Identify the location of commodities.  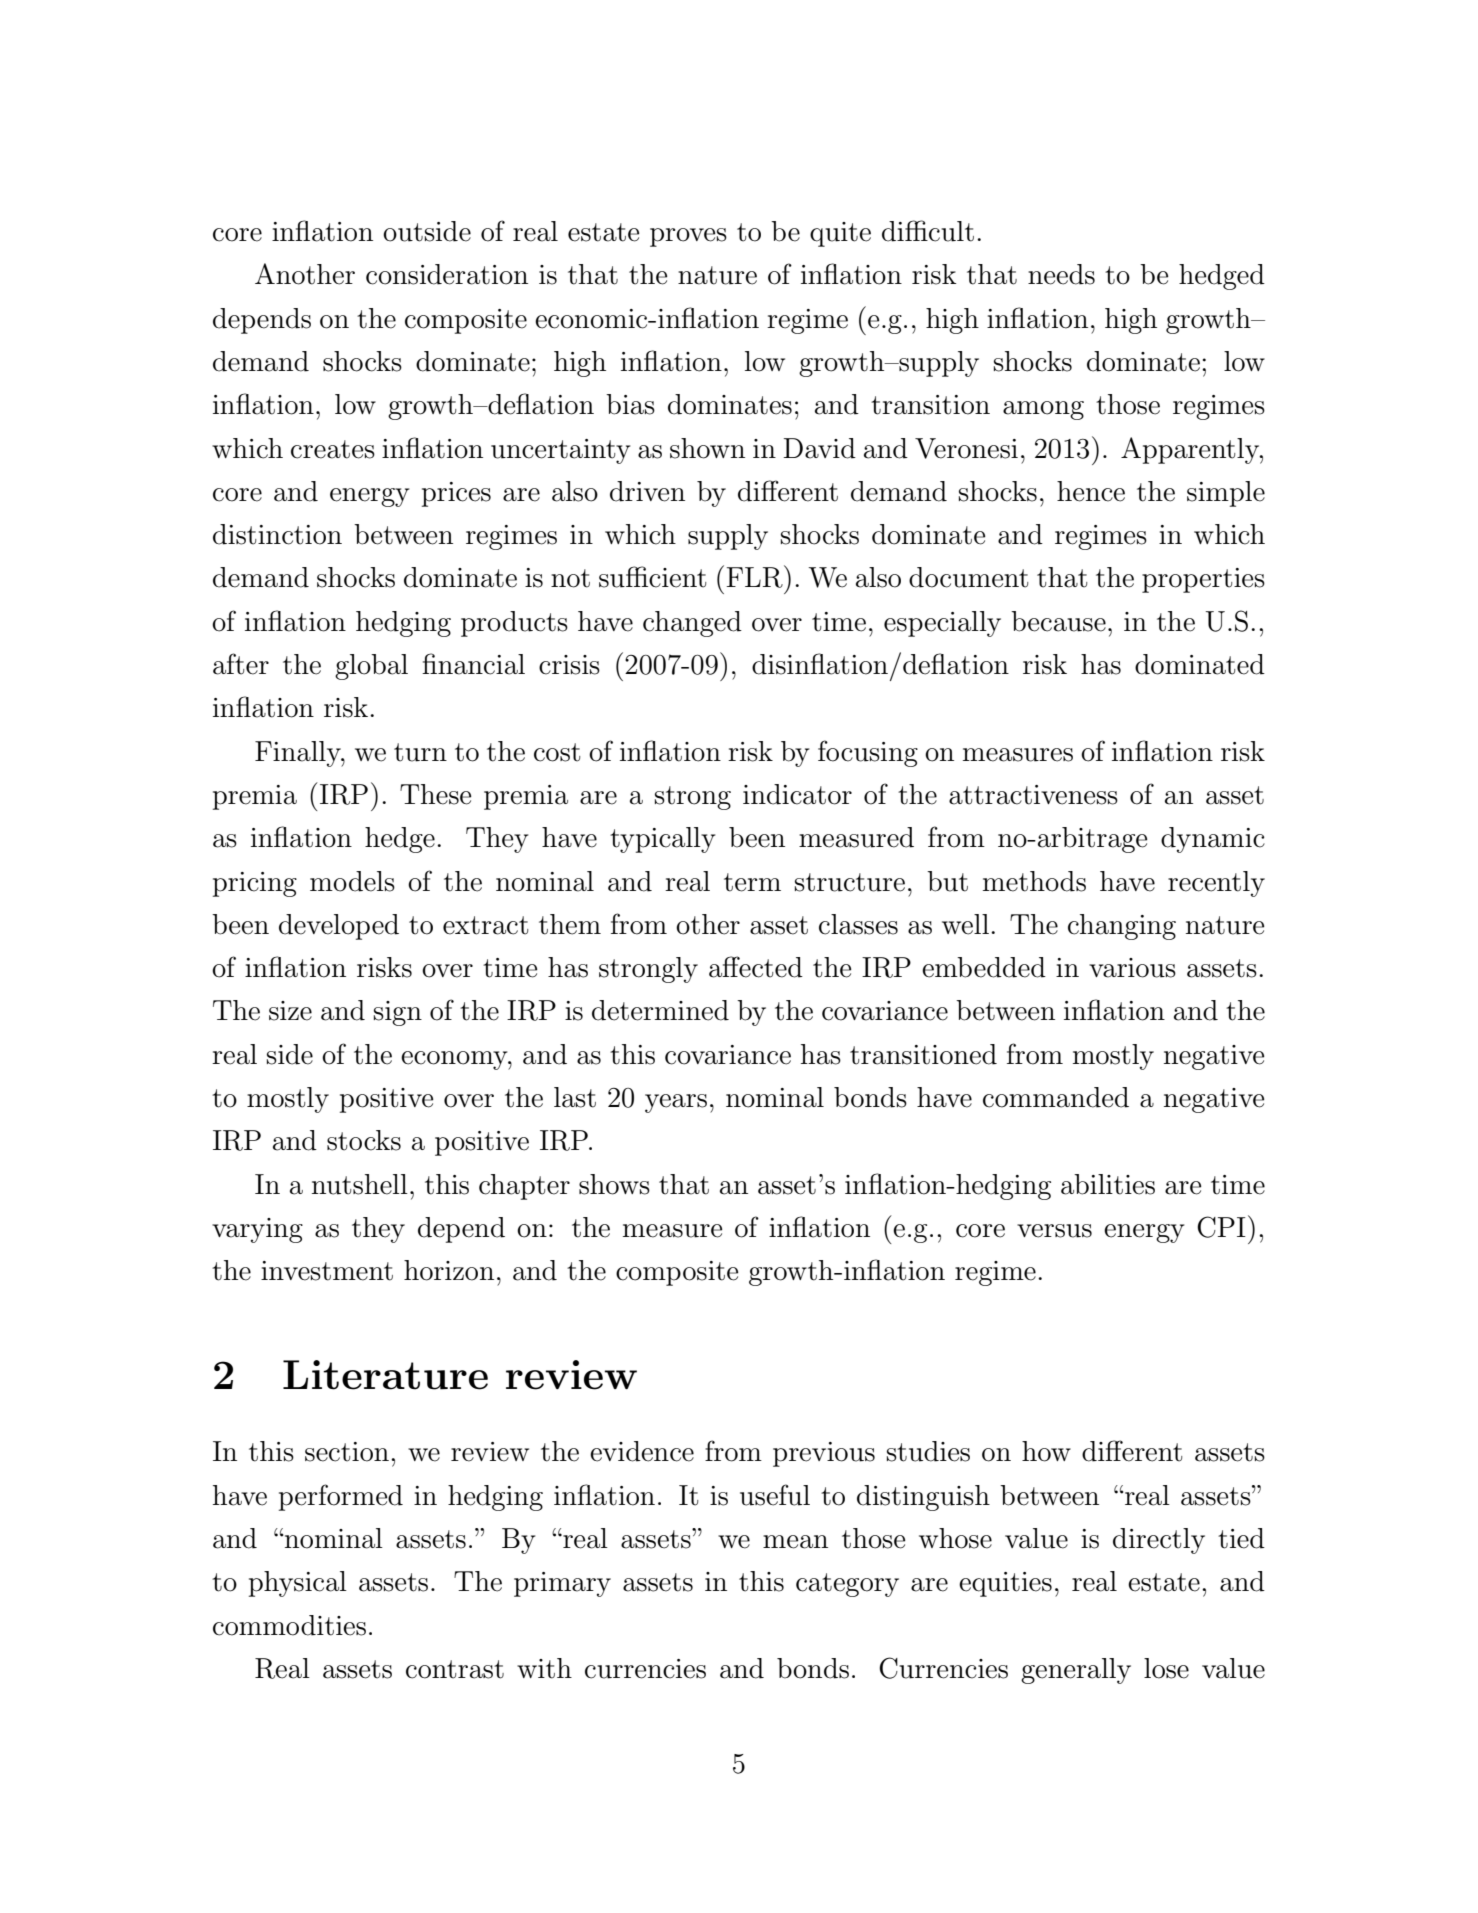
(289, 1625).
